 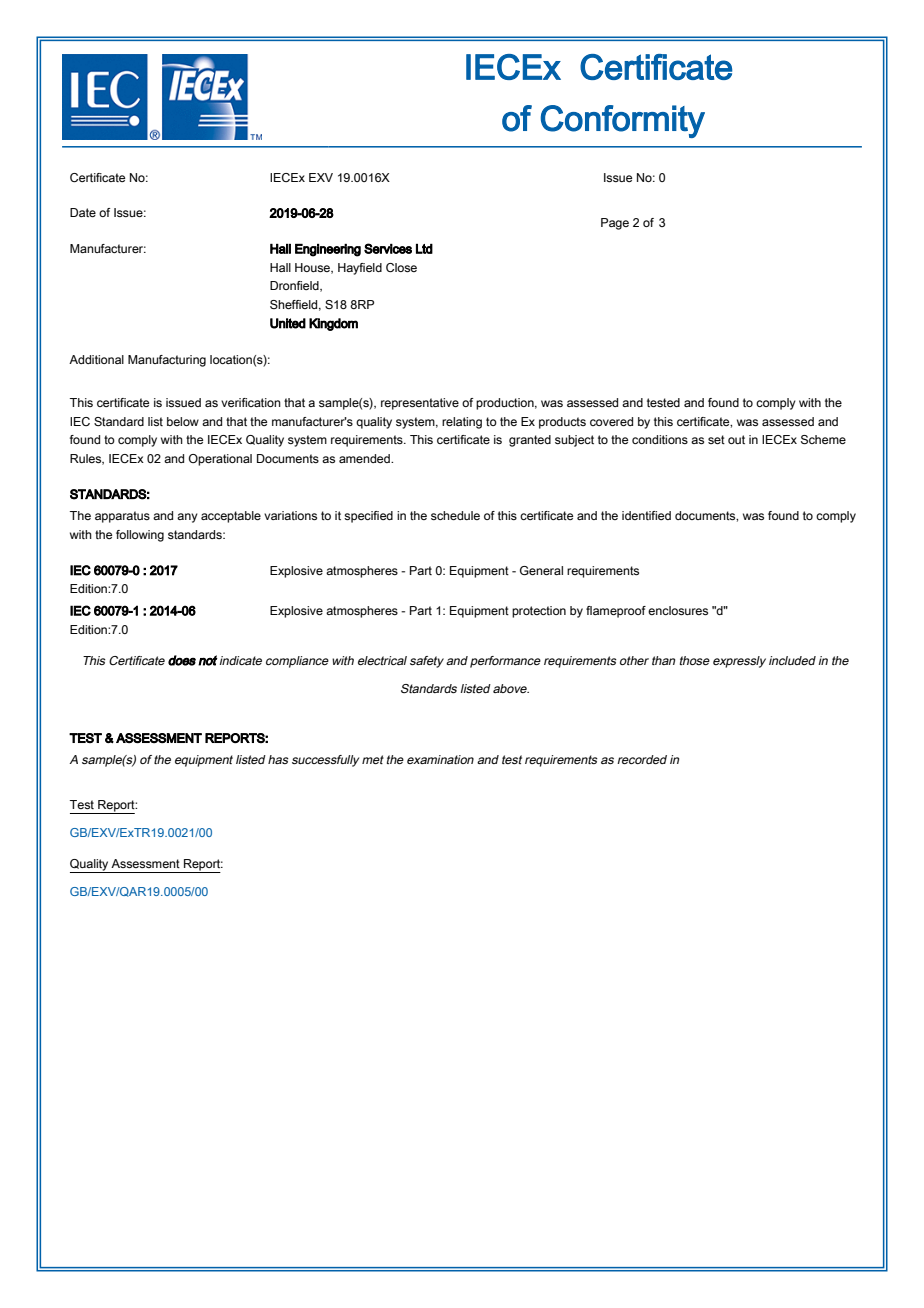 I want to click on protection, so click(x=539, y=612).
